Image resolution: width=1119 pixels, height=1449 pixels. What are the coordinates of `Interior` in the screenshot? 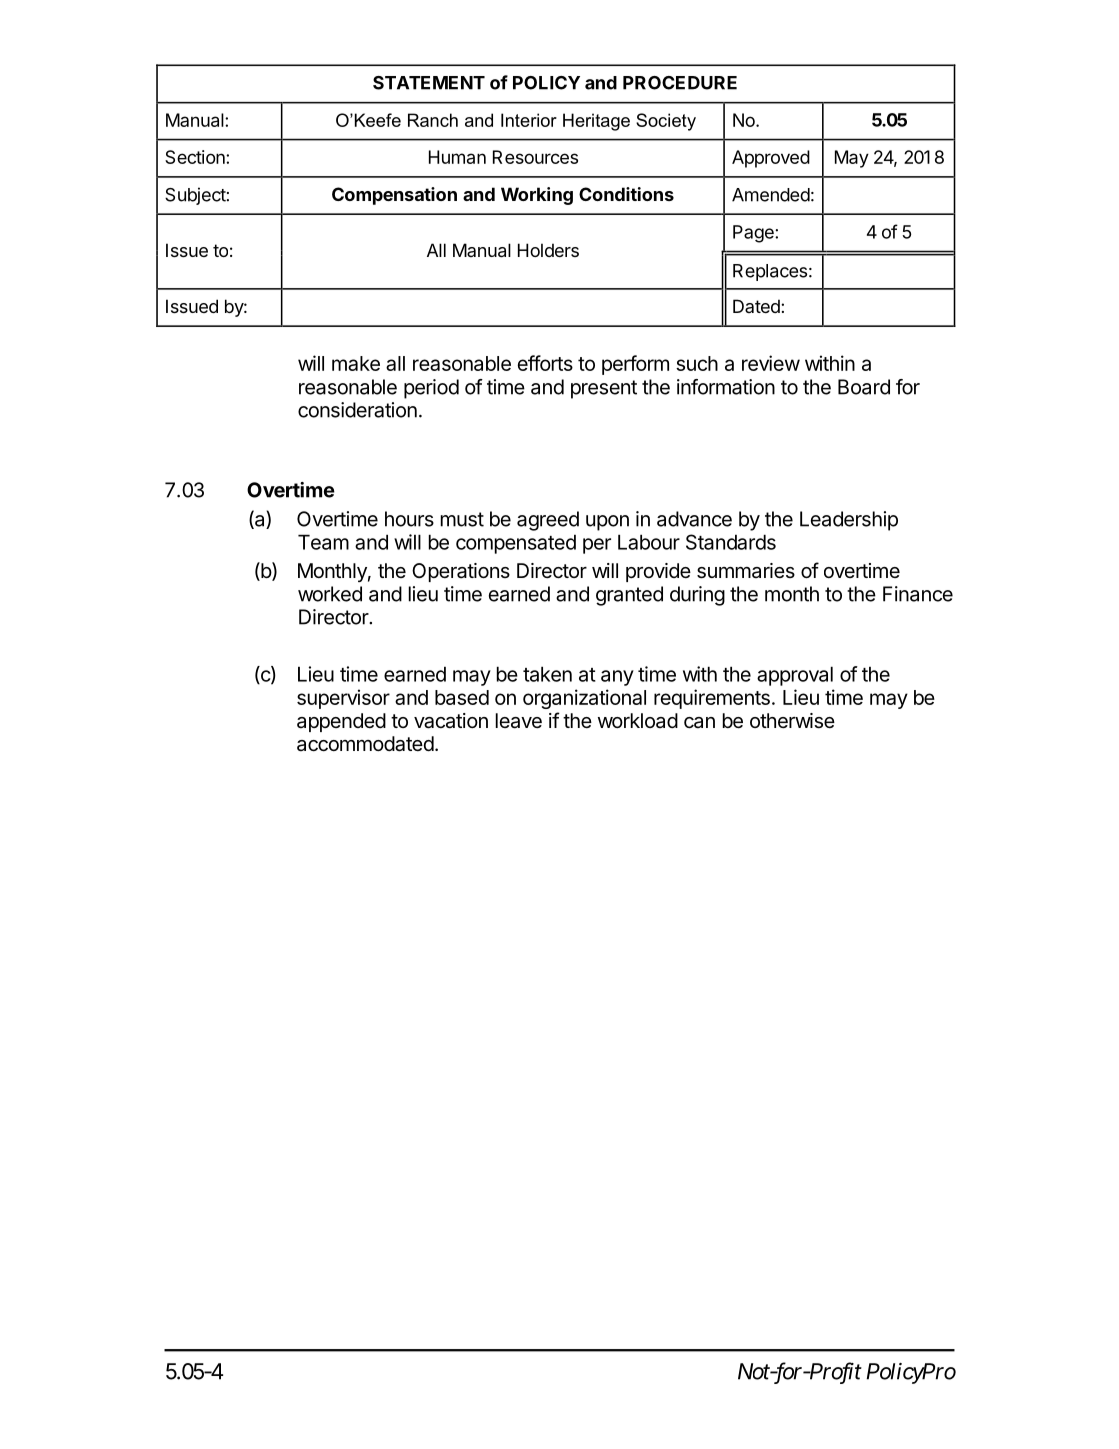 It's located at (529, 120).
